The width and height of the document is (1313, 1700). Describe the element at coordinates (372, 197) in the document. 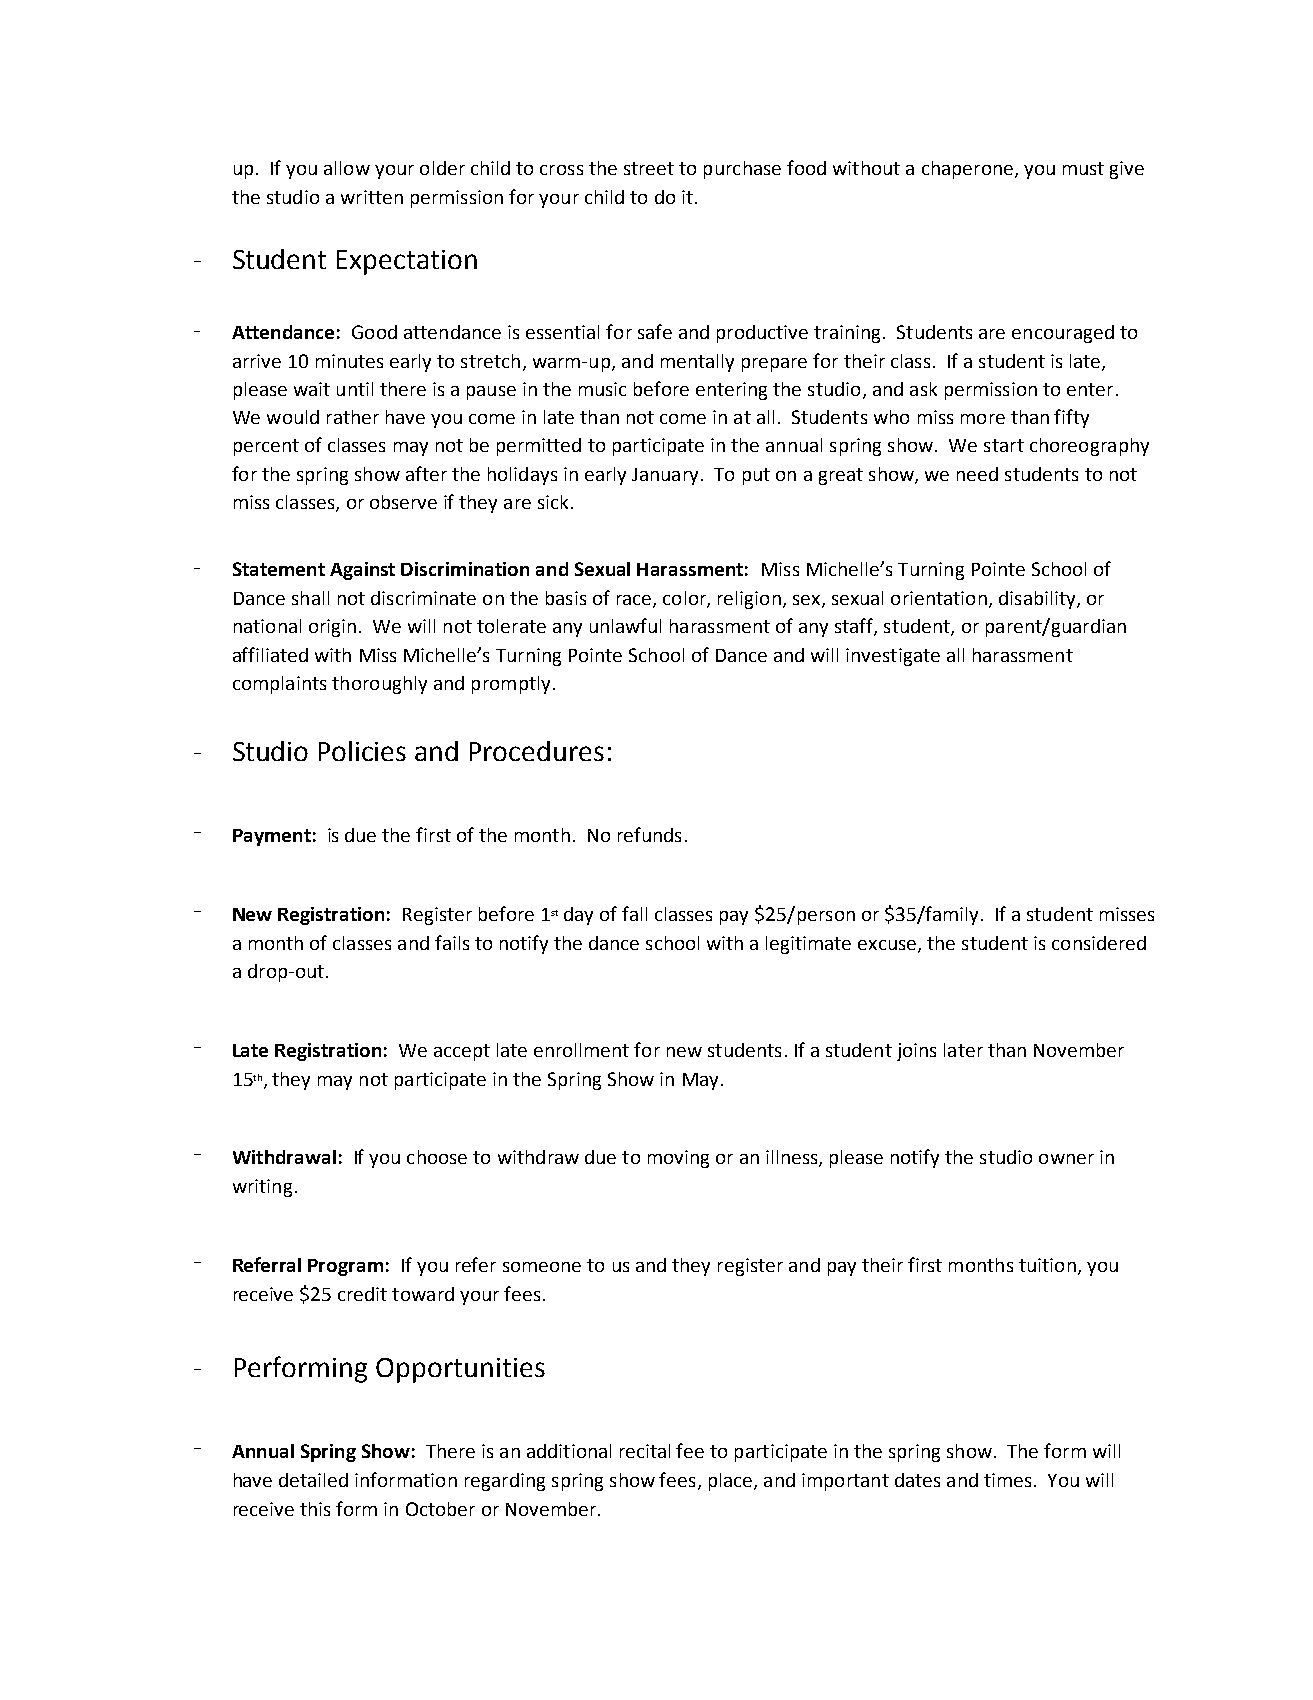

I see `written` at that location.
